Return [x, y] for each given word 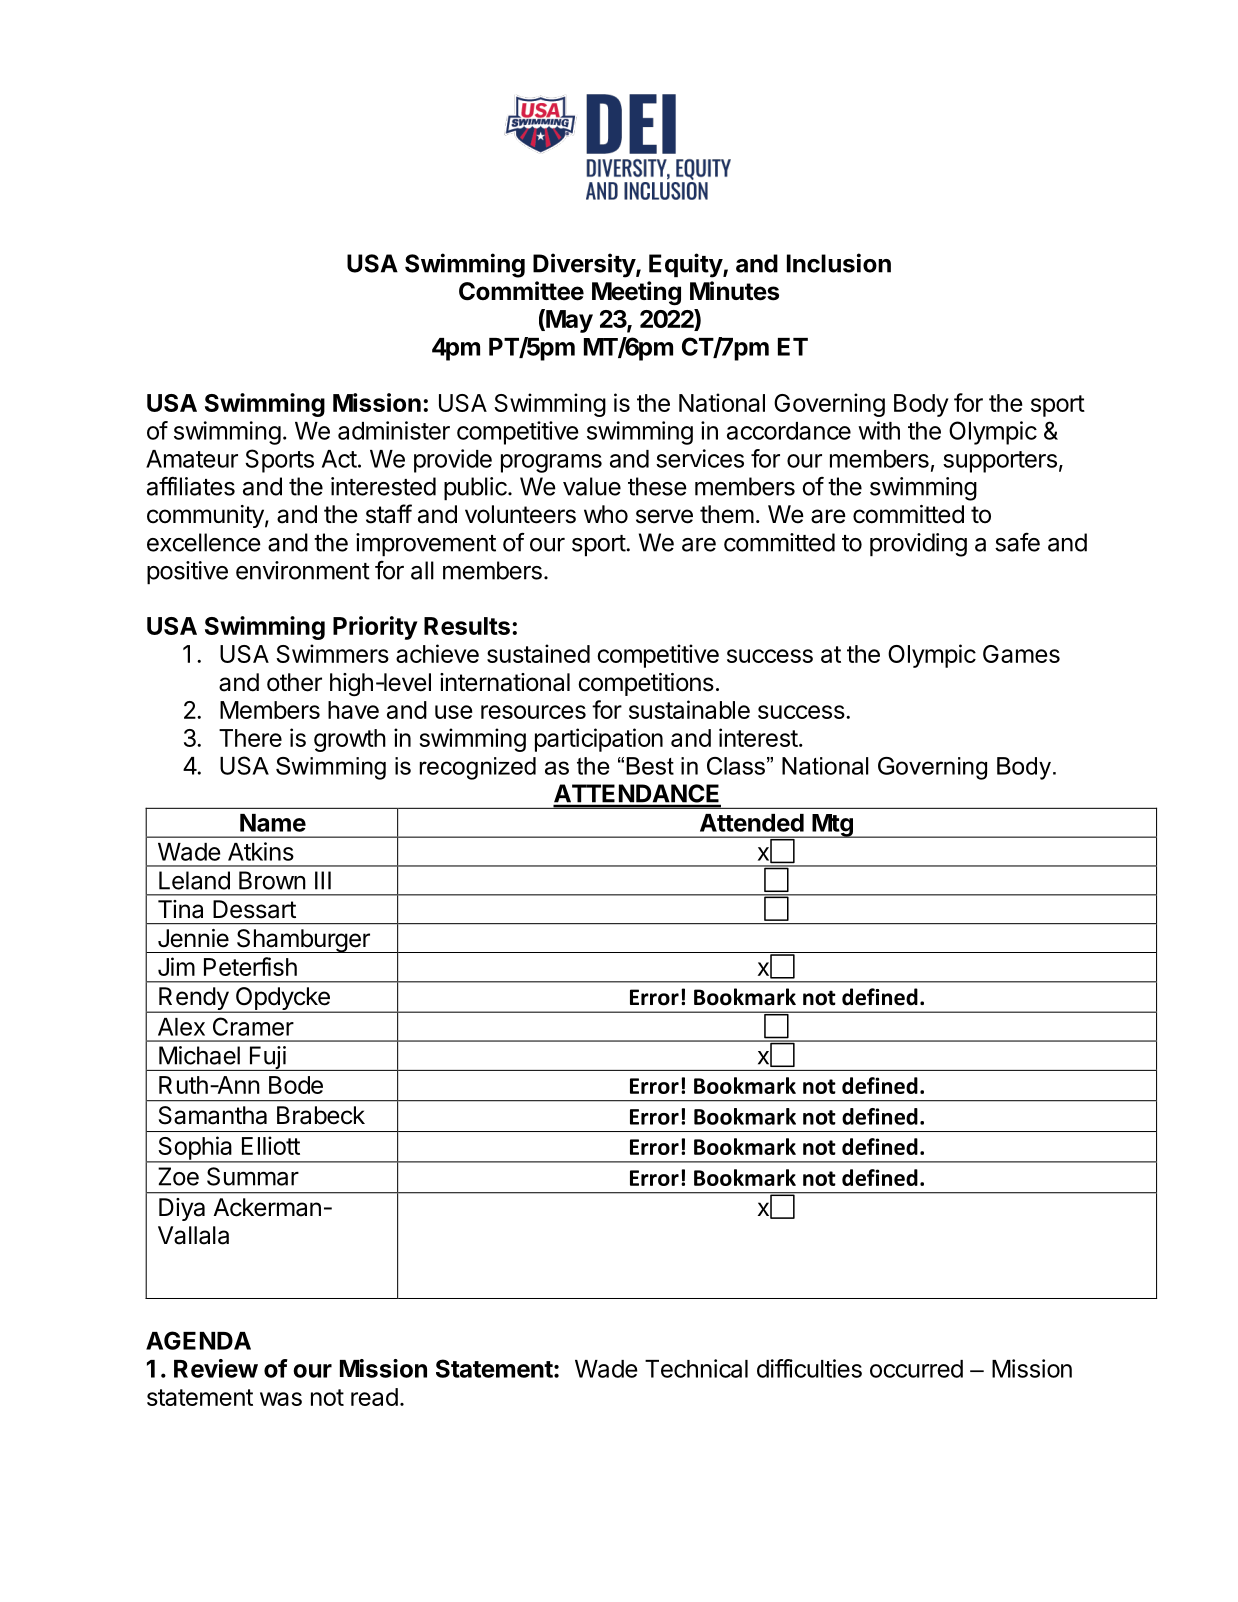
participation [599, 740]
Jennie [193, 938]
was [281, 1399]
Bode [296, 1085]
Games [1021, 654]
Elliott [271, 1145]
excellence [204, 542]
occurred [916, 1369]
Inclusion [839, 263]
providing [918, 545]
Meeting [636, 293]
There [250, 738]
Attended [752, 823]
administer [394, 430]
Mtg [832, 826]
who [606, 514]
